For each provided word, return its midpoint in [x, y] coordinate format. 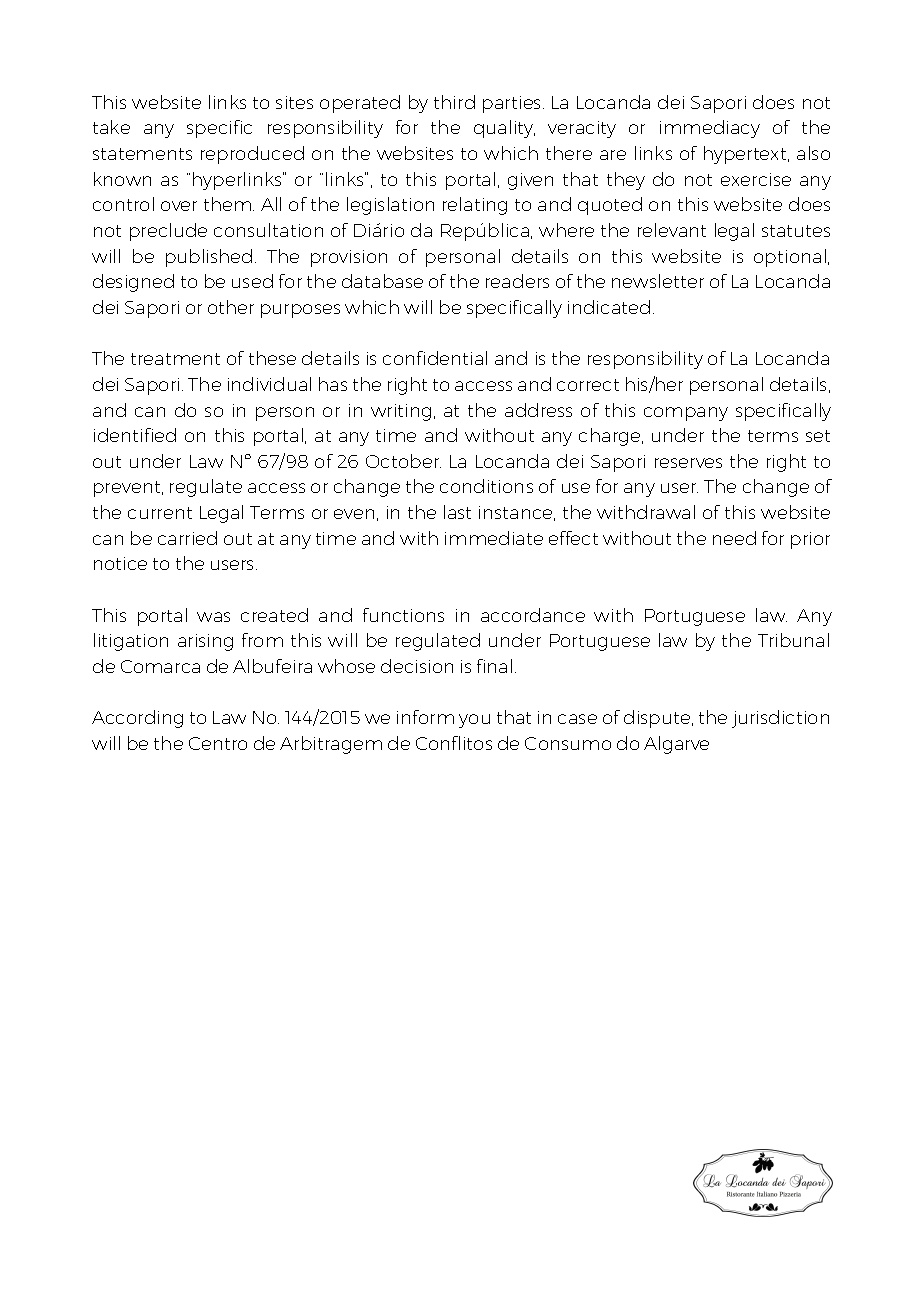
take [111, 127]
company [686, 414]
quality [504, 129]
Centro [218, 743]
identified [135, 435]
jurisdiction [780, 719]
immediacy [710, 129]
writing [401, 412]
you [474, 721]
